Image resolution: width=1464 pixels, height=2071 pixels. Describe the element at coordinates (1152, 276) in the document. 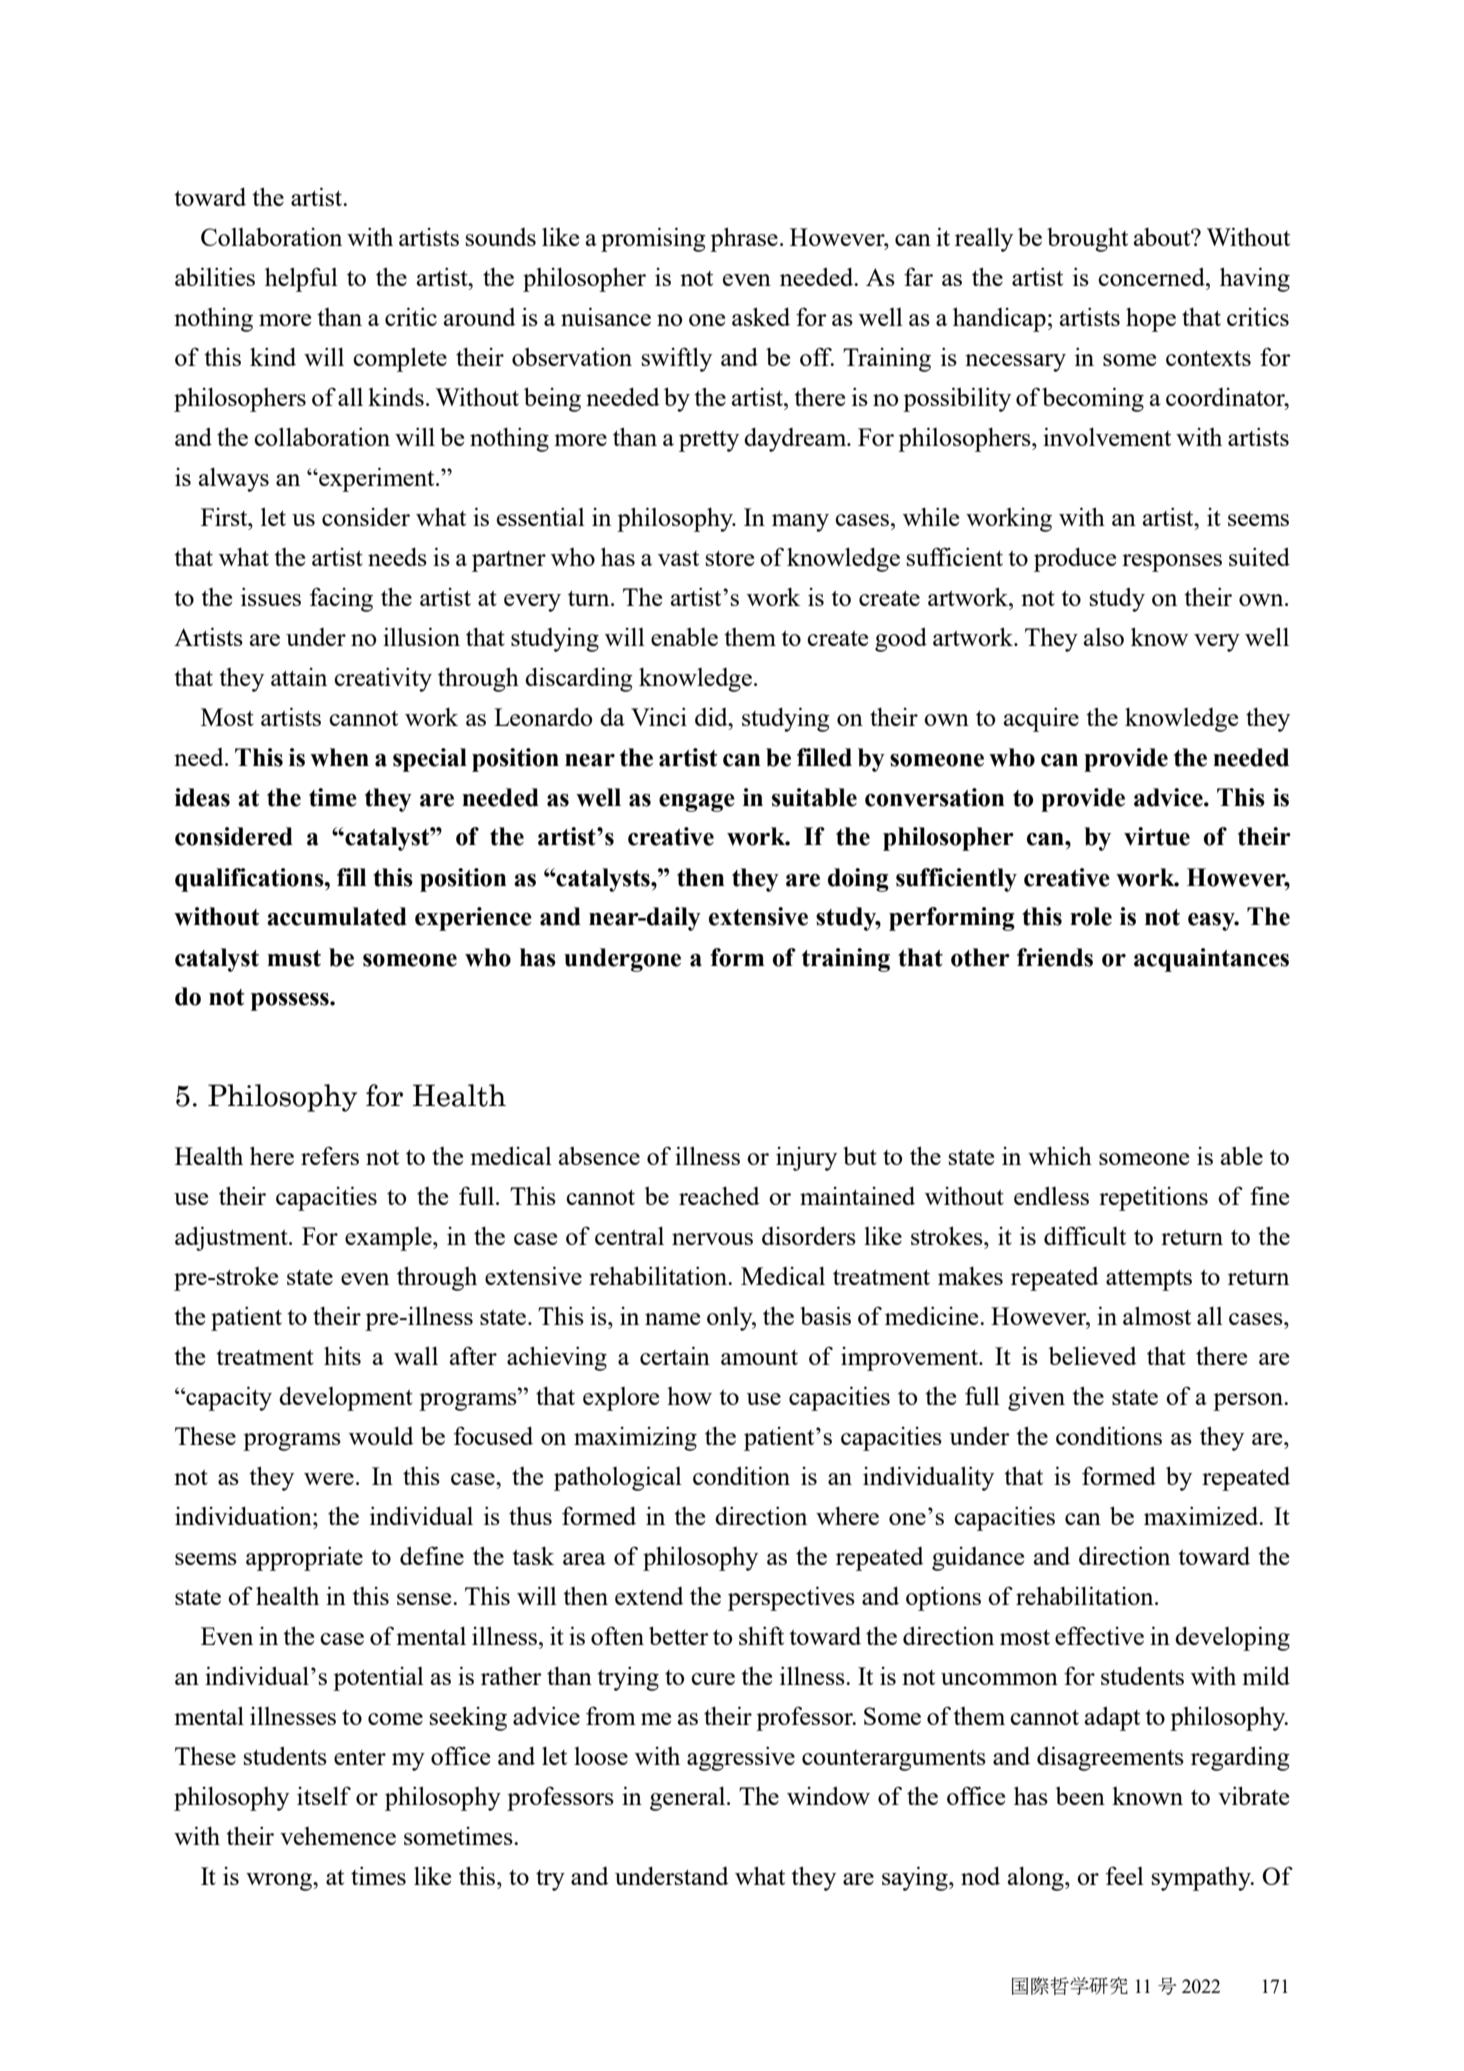

I see `concerned` at that location.
